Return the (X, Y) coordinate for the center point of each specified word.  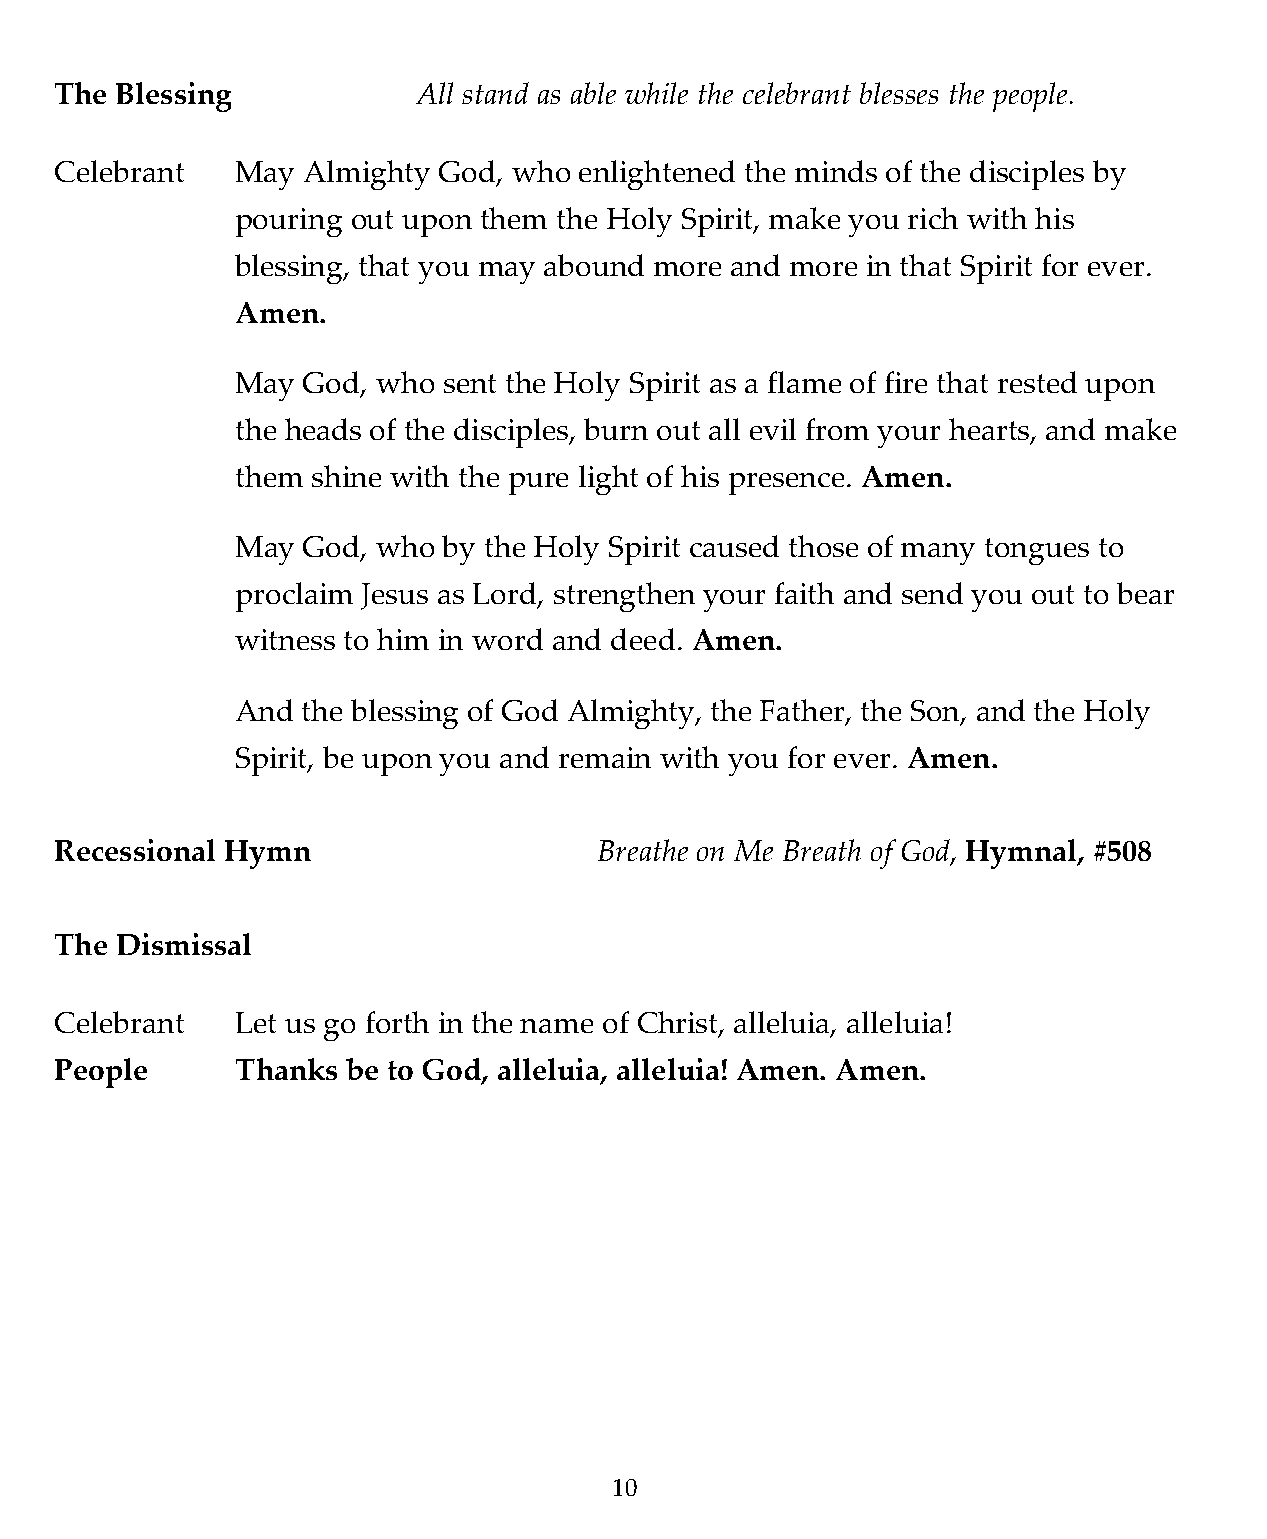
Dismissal (184, 944)
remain (605, 757)
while (656, 93)
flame (804, 382)
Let (256, 1022)
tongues (1037, 551)
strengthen (624, 597)
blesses (899, 93)
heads (323, 429)
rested (1037, 382)
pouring (289, 222)
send (932, 593)
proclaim (294, 597)
